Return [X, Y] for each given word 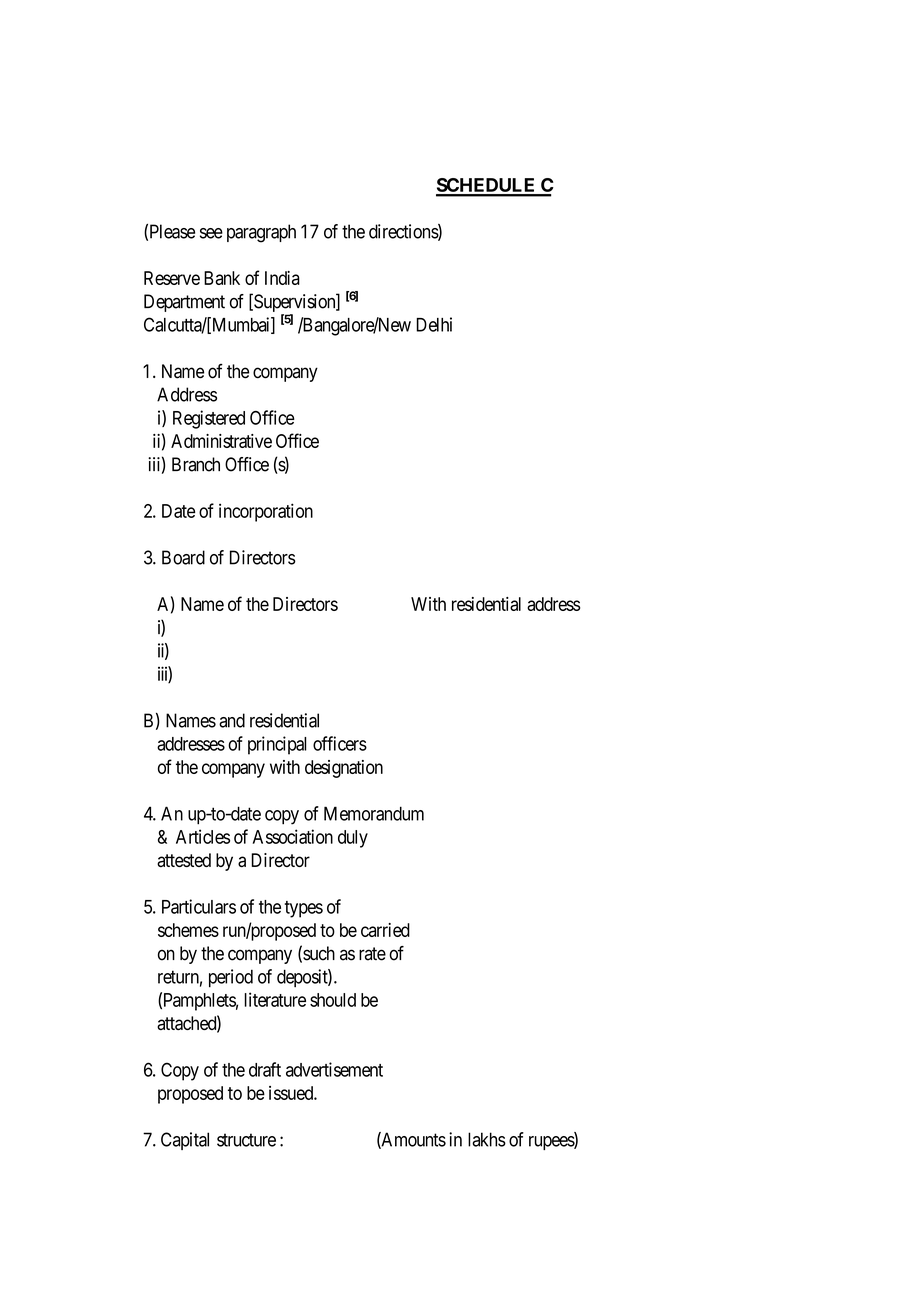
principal [277, 745]
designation [344, 769]
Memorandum [374, 813]
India [282, 278]
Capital [185, 1141]
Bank [222, 278]
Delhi [434, 324]
